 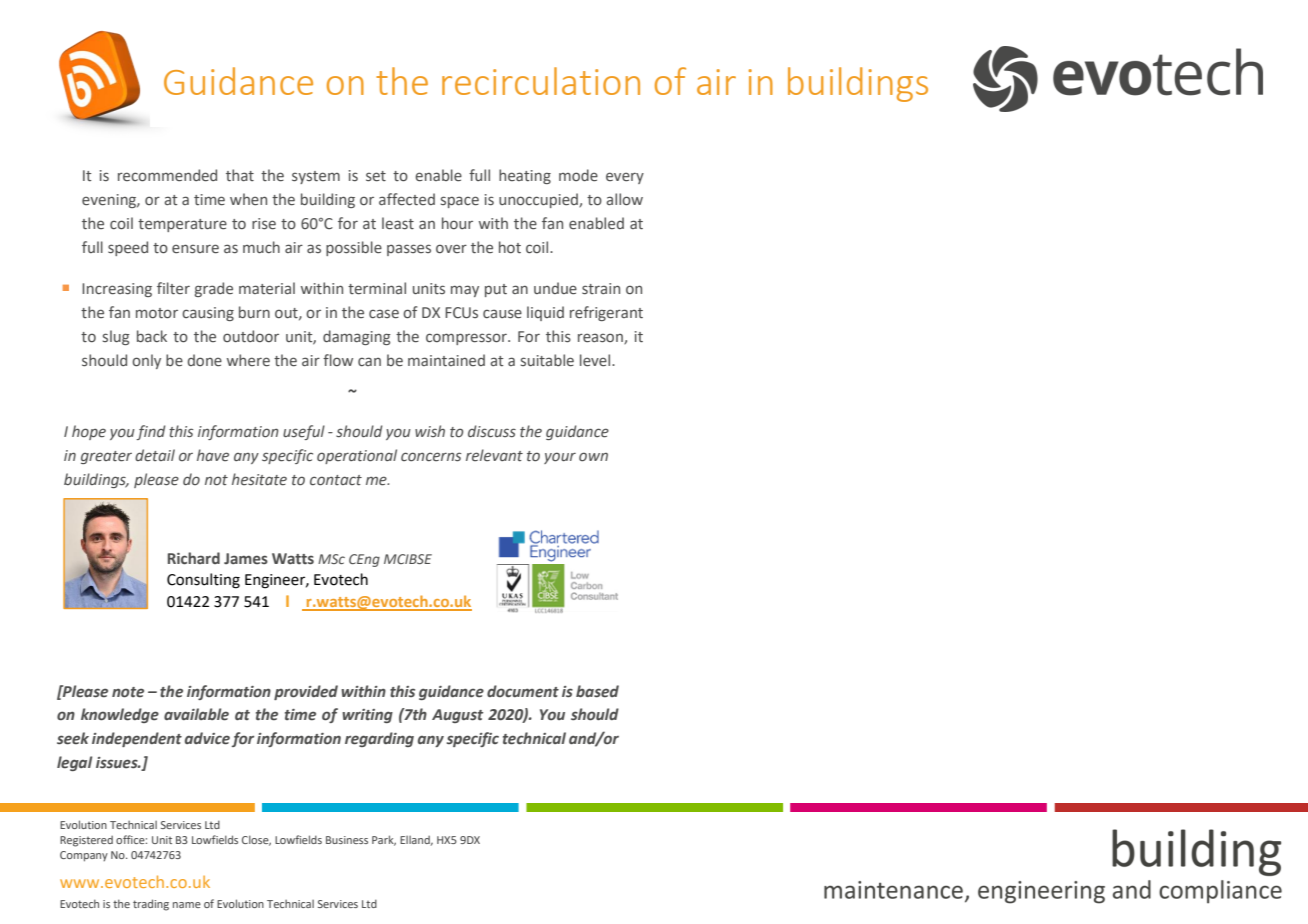 What do you see at coordinates (547, 360) in the screenshot?
I see `suitable` at bounding box center [547, 360].
